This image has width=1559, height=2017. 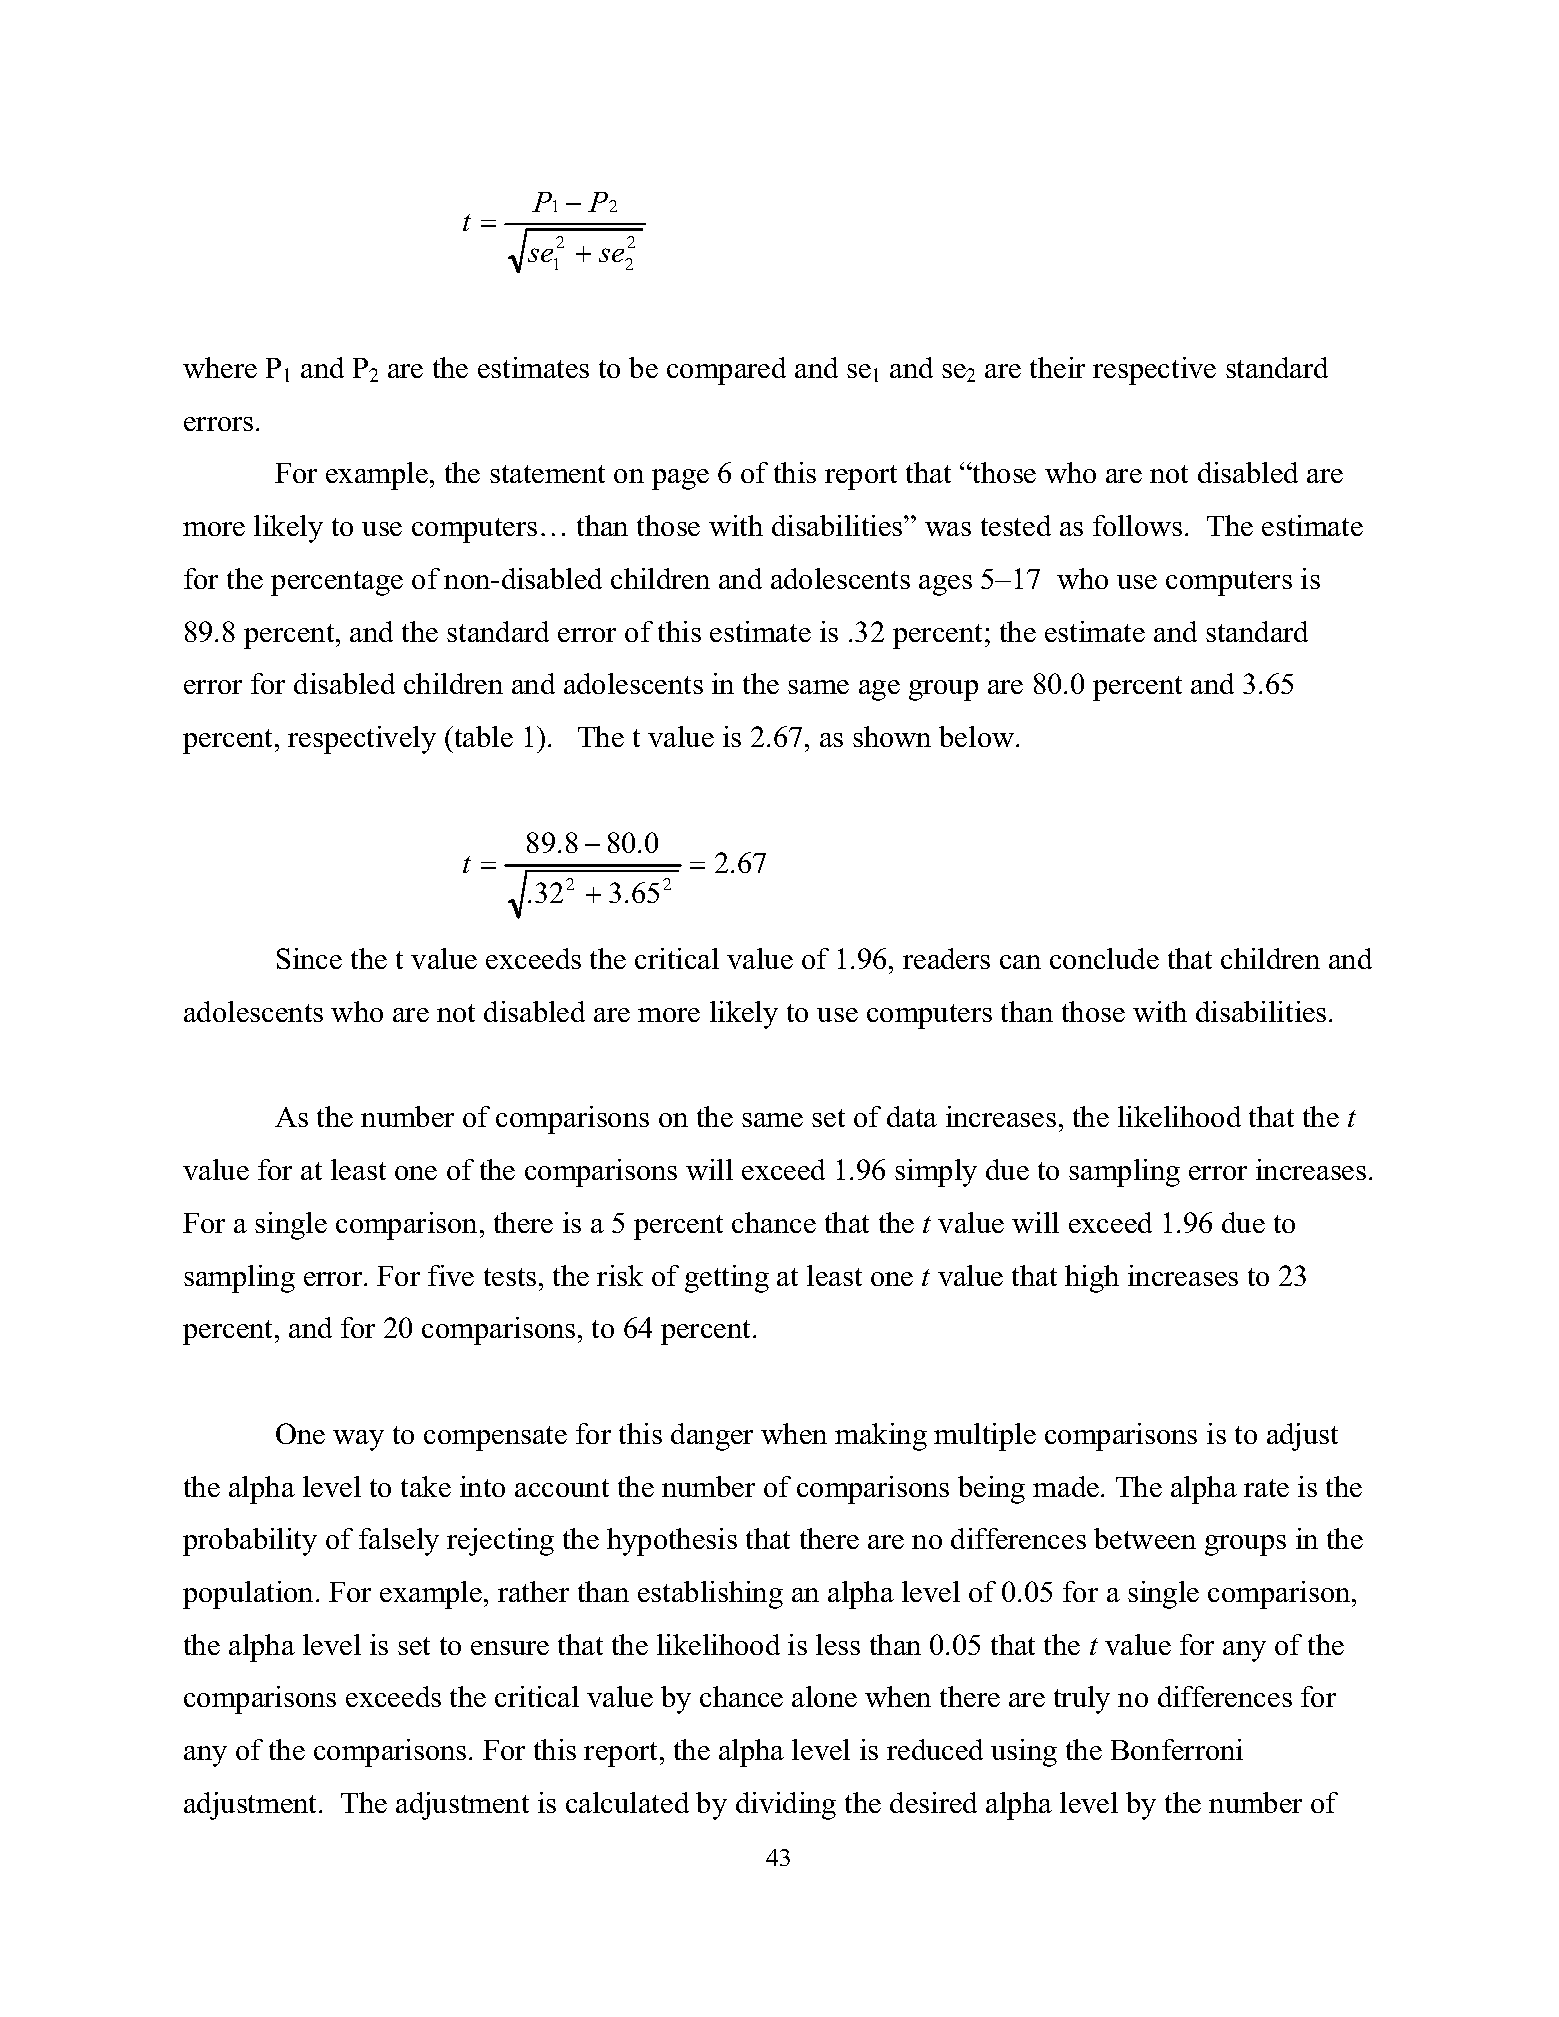 I want to click on ensure, so click(x=510, y=1648).
